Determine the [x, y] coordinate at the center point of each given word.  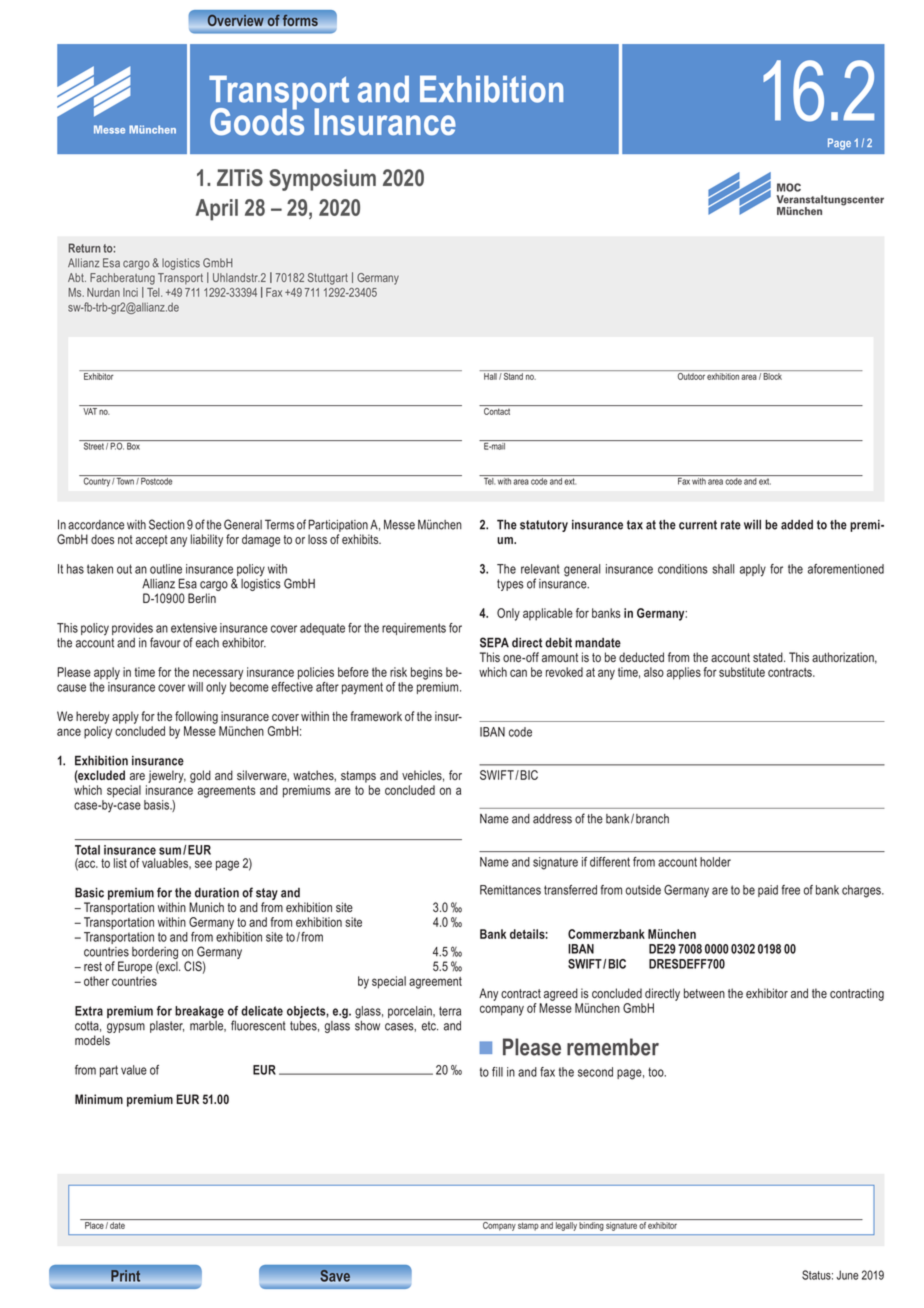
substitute [742, 672]
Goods [257, 120]
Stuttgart [328, 279]
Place [94, 1225]
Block [772, 376]
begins [427, 673]
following [196, 717]
